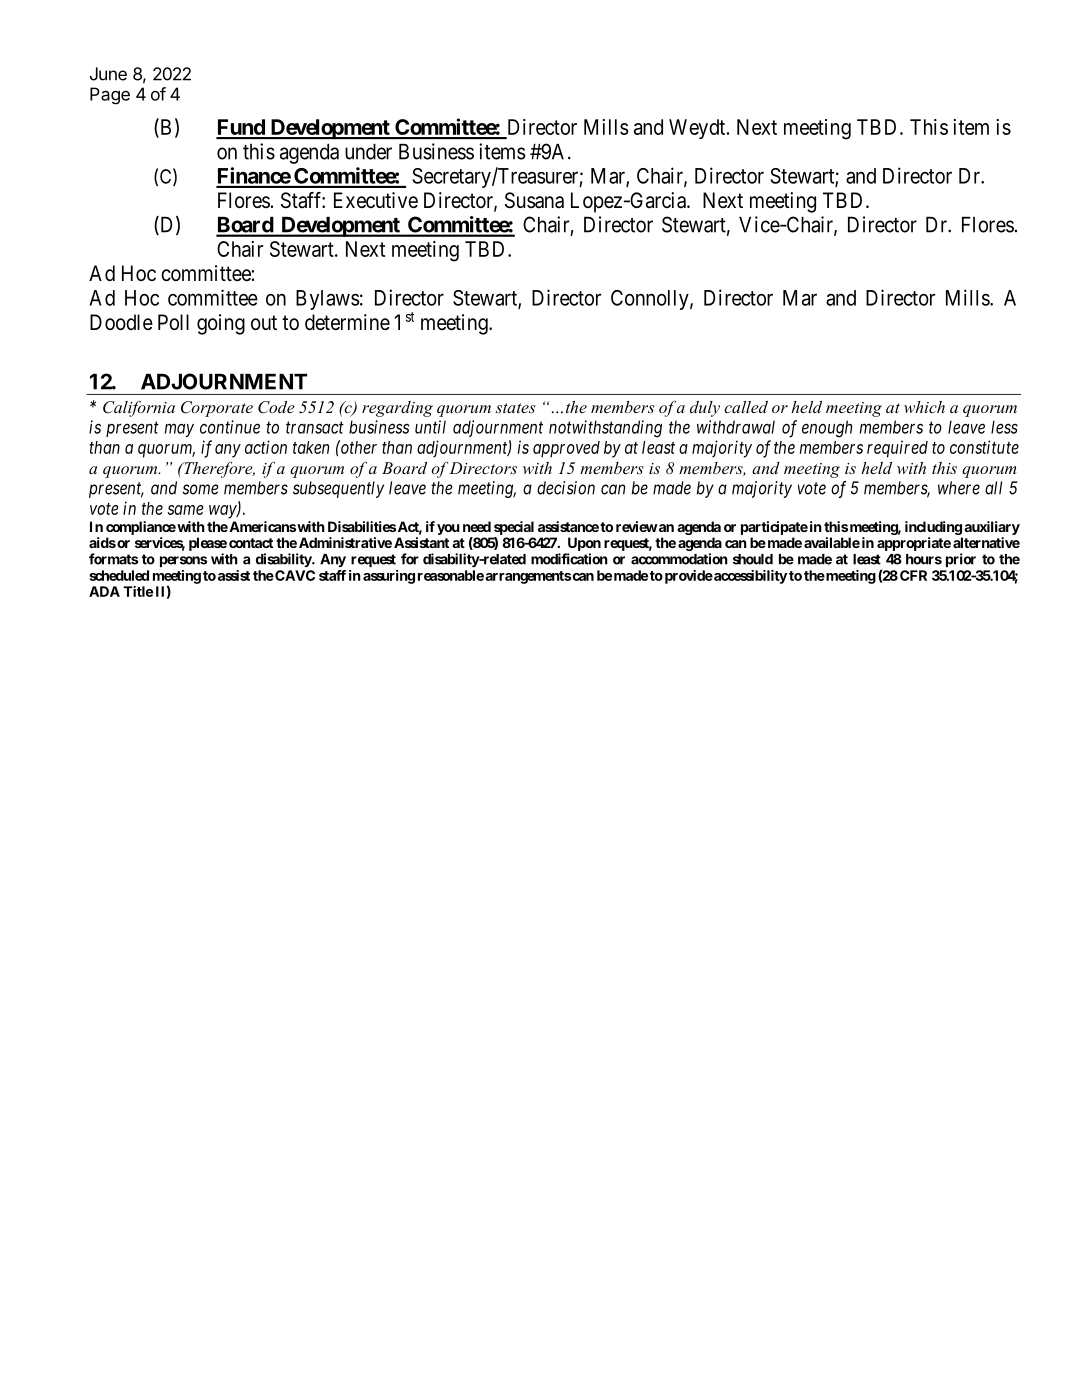  Describe the element at coordinates (217, 409) in the screenshot. I see `Corporate` at that location.
